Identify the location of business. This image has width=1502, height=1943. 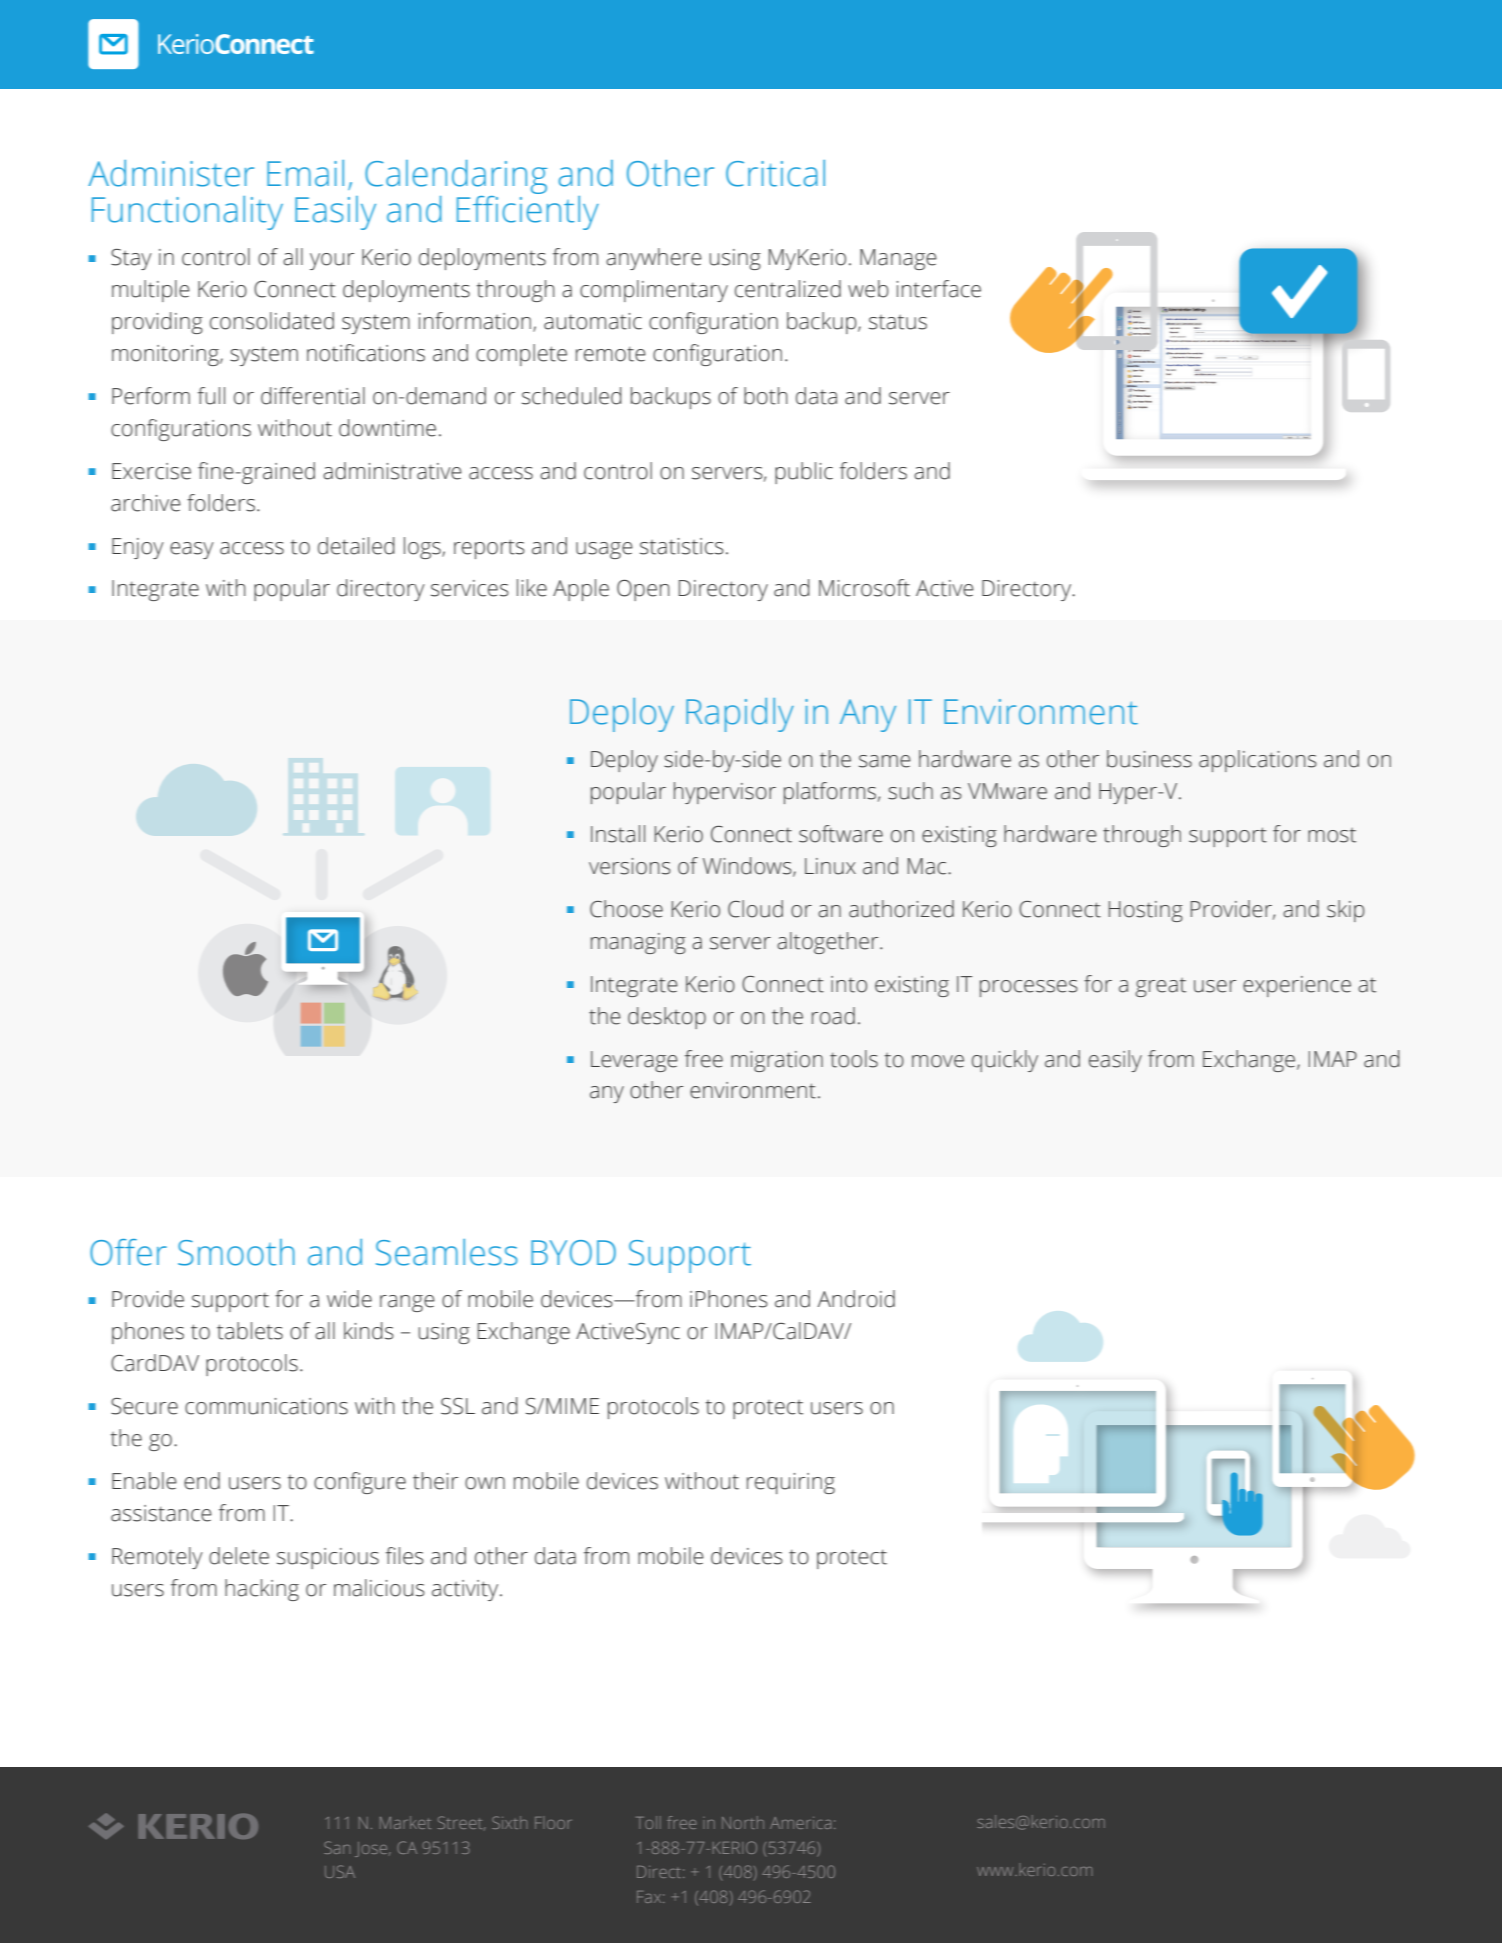
(1149, 759).
